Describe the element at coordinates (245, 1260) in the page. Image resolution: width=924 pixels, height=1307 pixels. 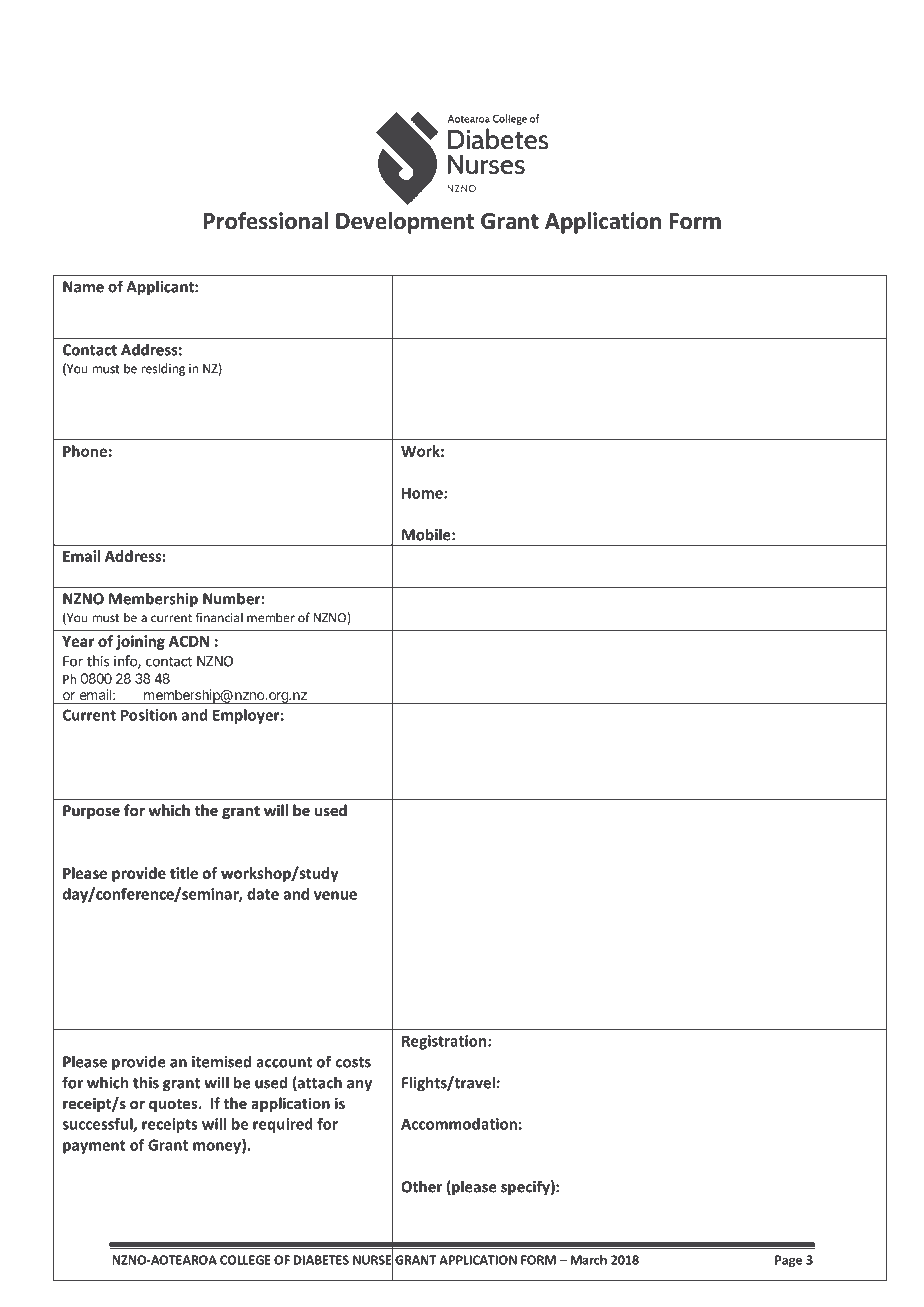
I see `COLLEGE` at that location.
